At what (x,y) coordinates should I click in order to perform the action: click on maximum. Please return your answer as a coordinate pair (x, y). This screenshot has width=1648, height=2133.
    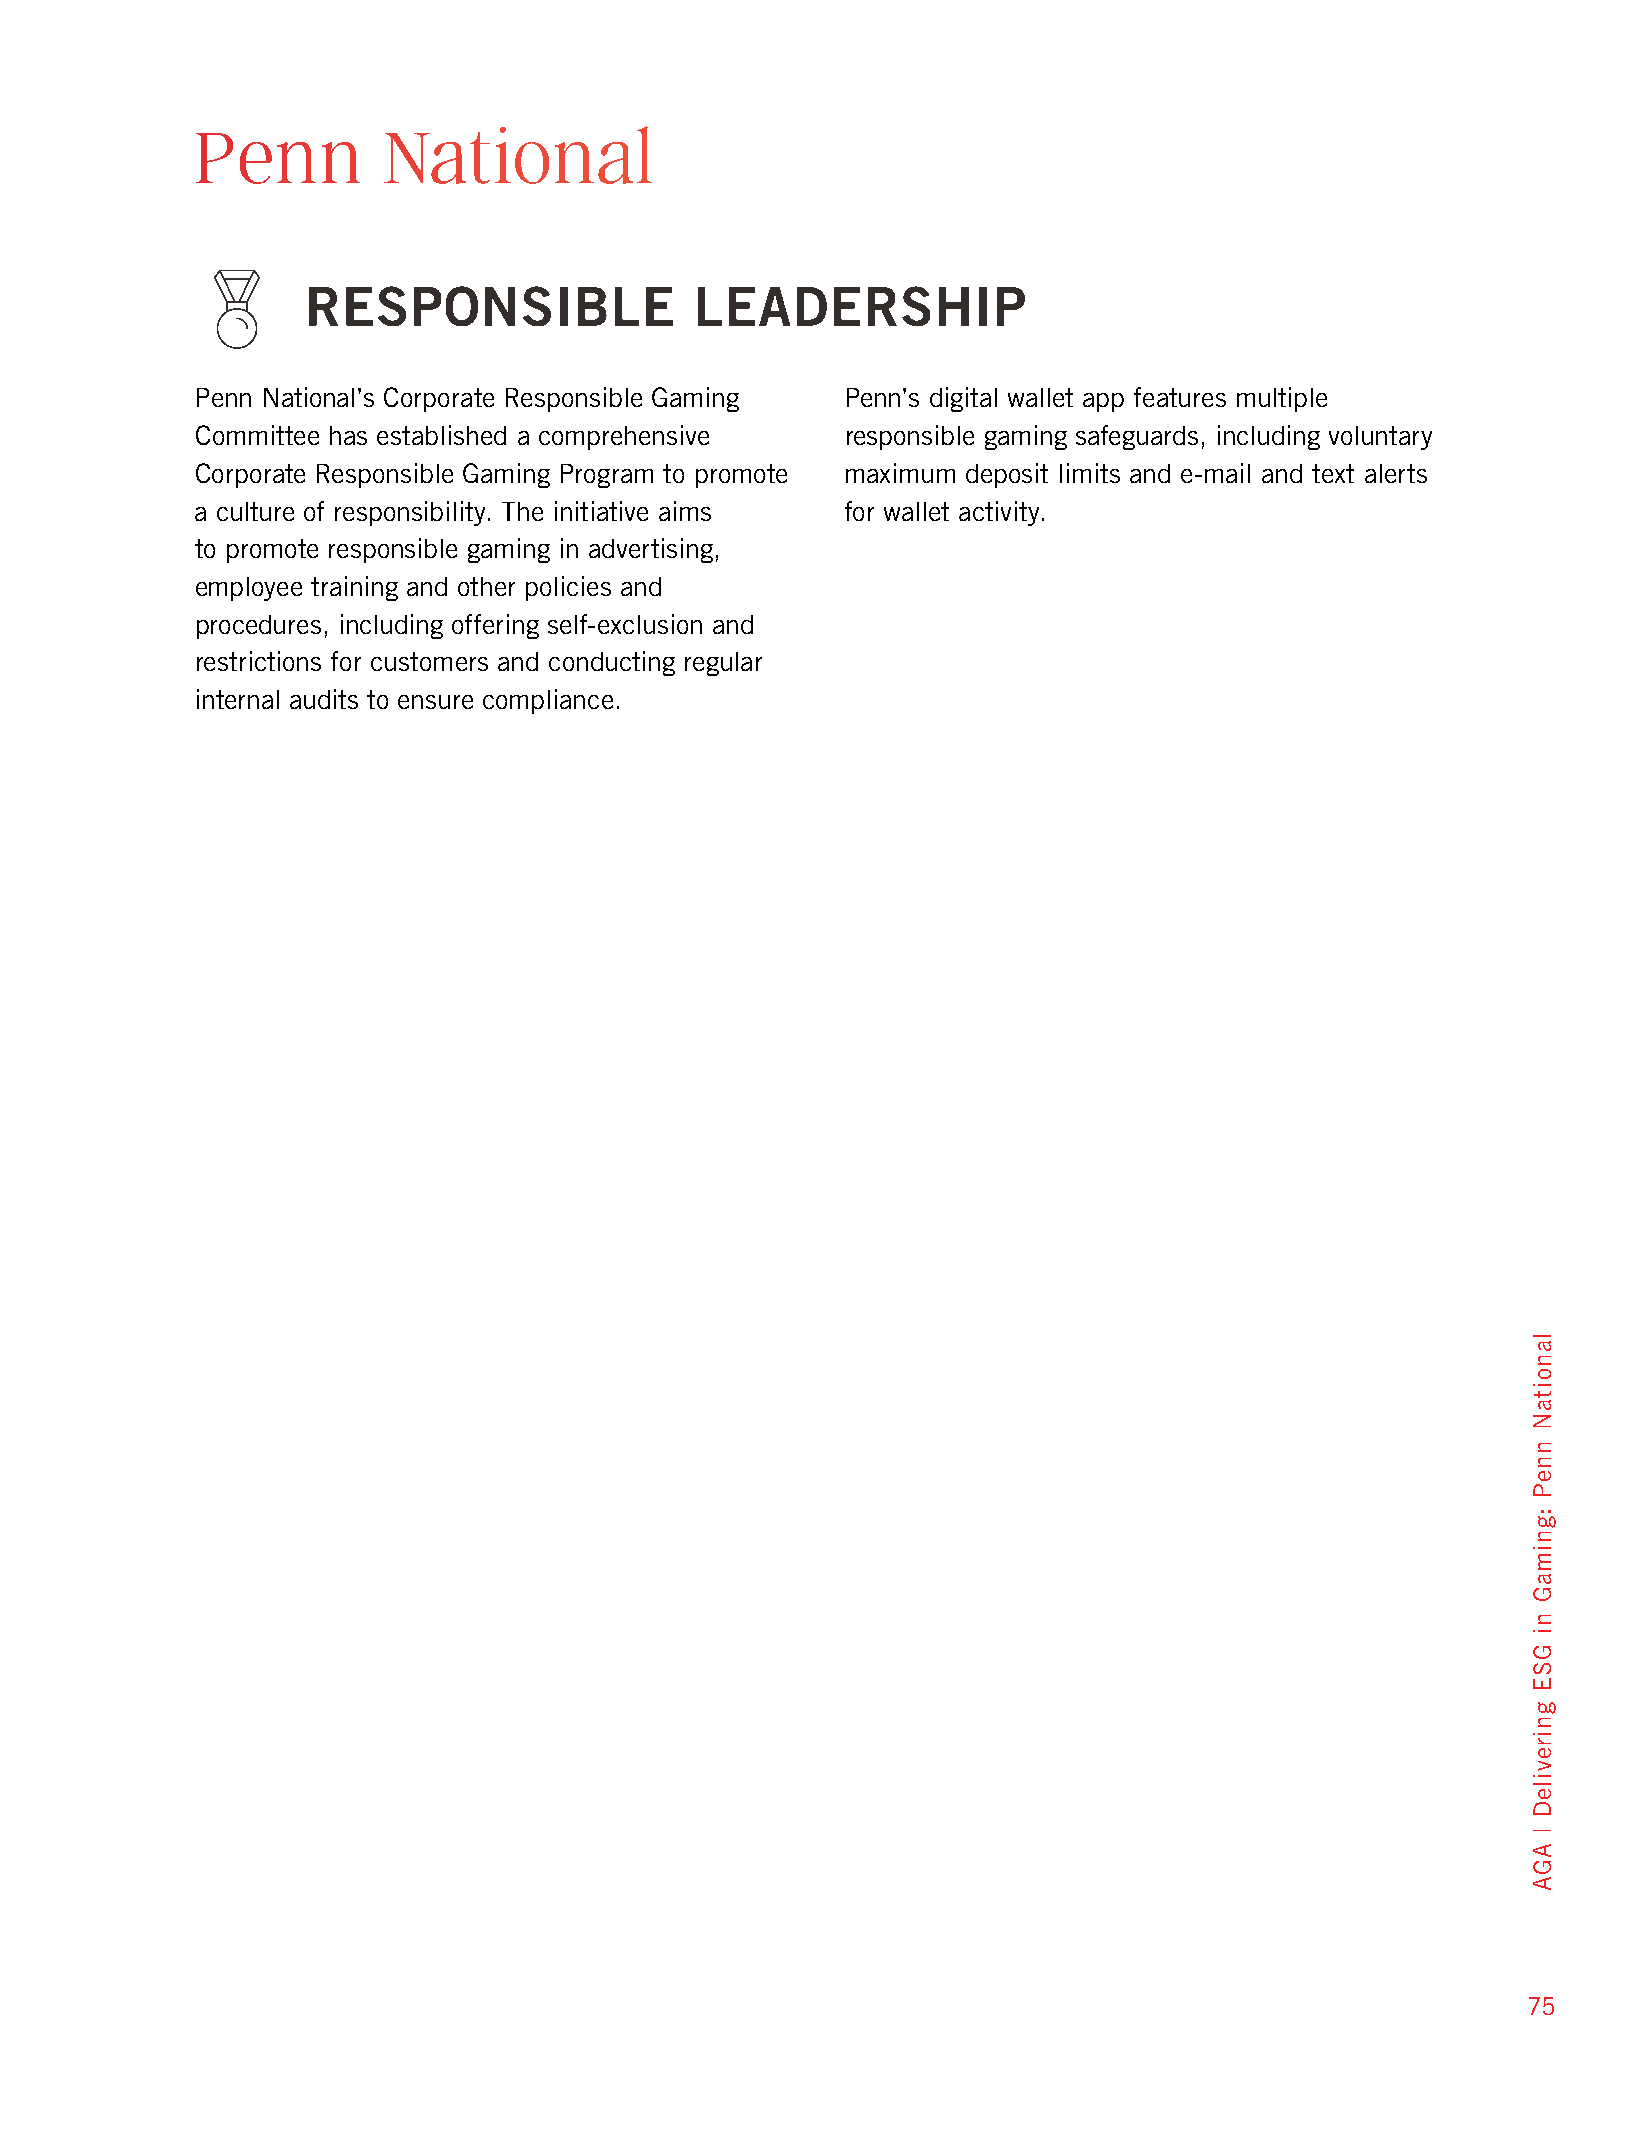
    Looking at the image, I should click on (900, 473).
